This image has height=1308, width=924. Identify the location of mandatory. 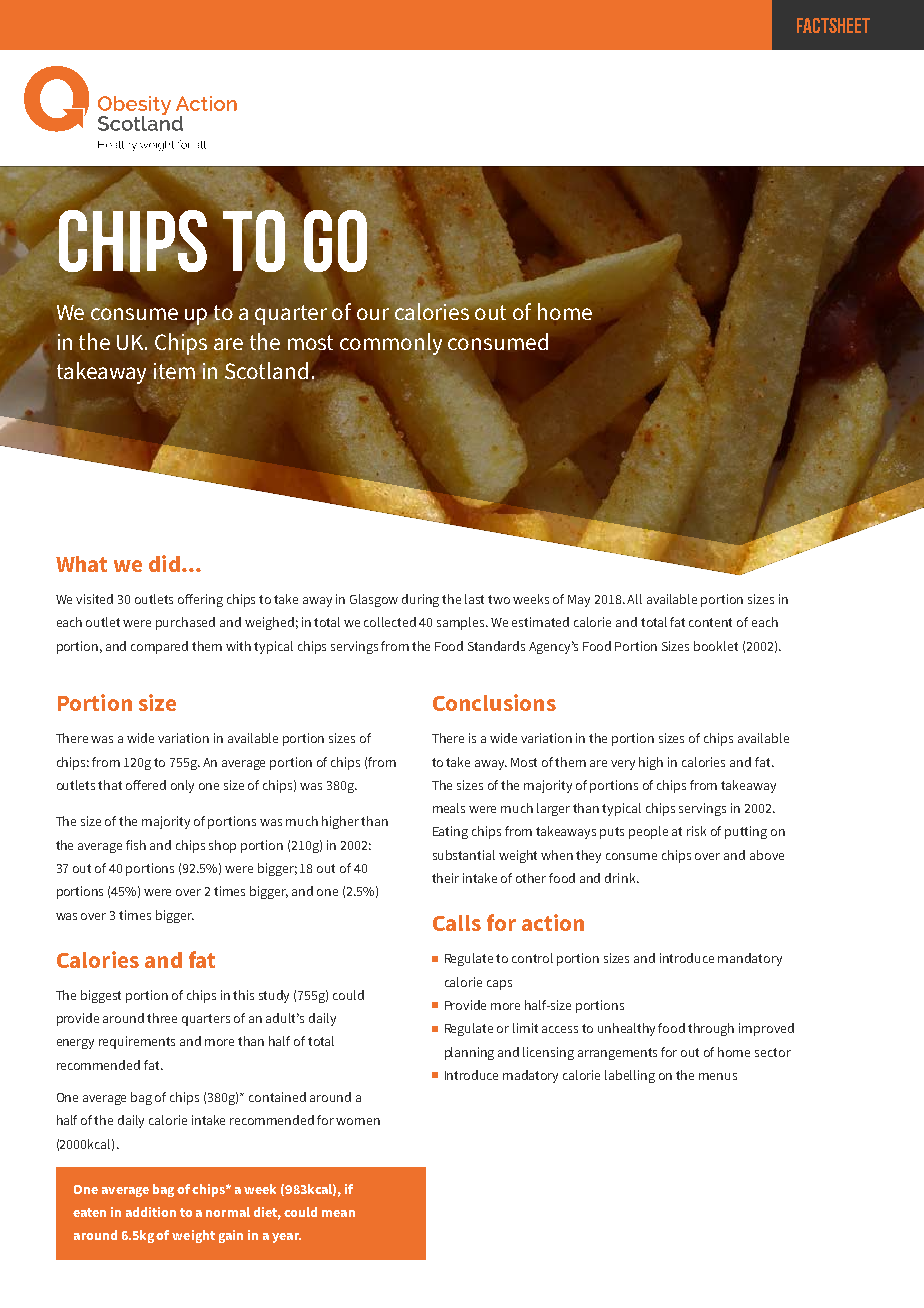
(750, 959).
